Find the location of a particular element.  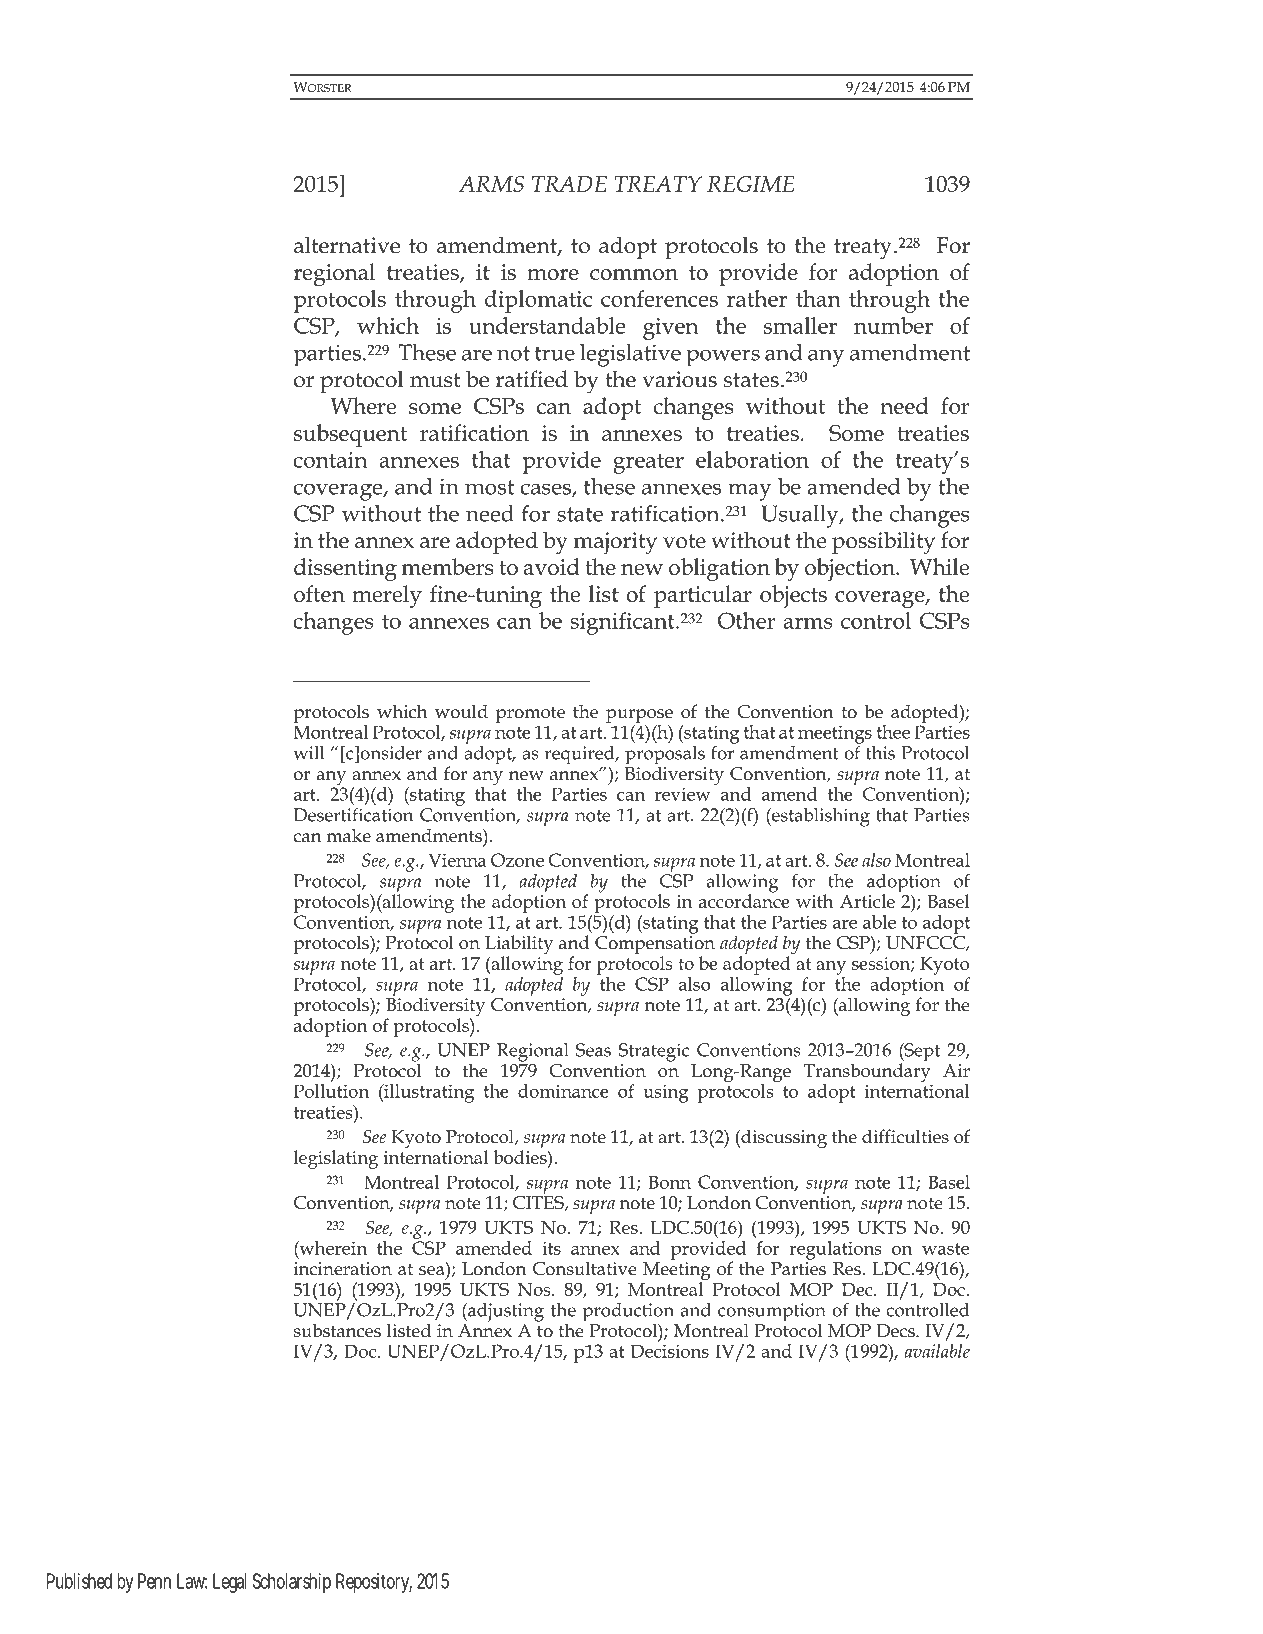

avoid is located at coordinates (551, 566).
